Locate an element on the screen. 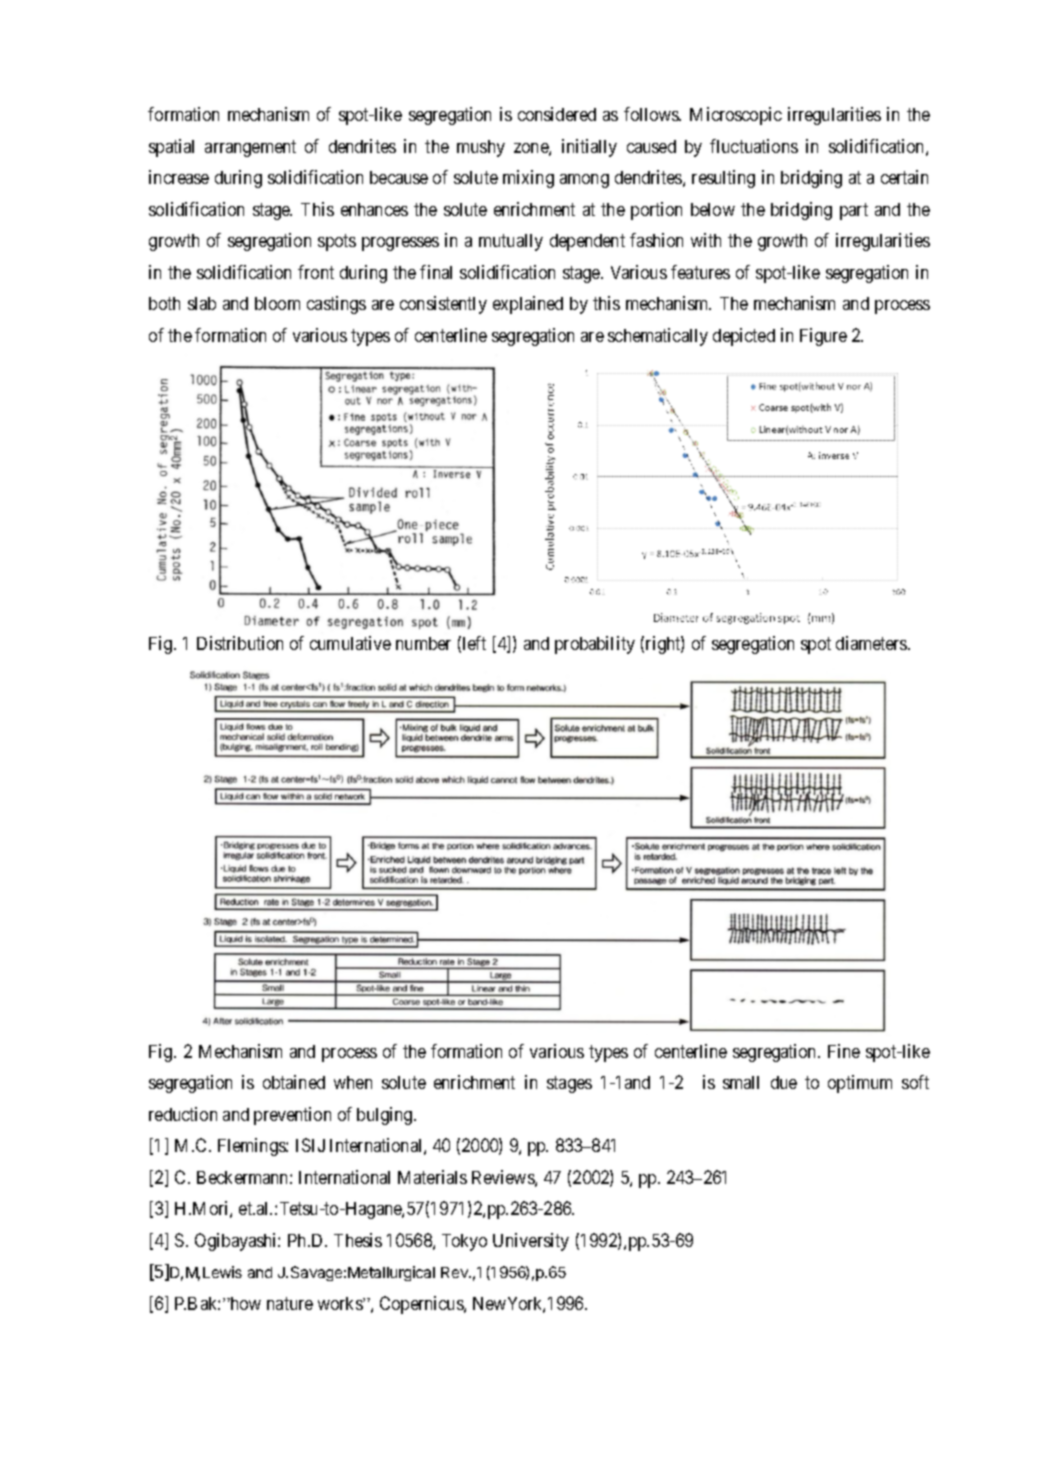  diameters is located at coordinates (872, 643).
